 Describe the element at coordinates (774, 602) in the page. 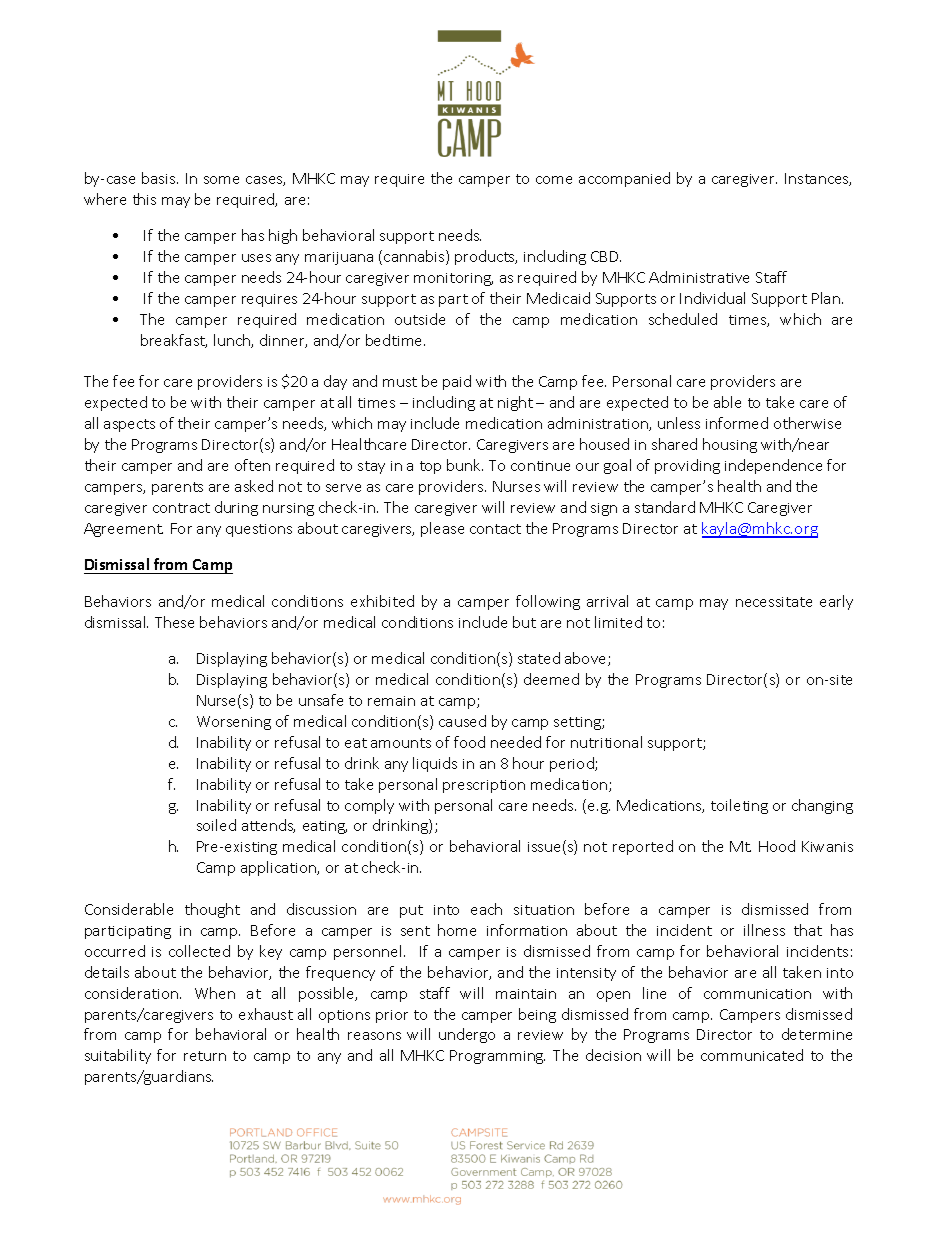

I see `necessitate` at that location.
